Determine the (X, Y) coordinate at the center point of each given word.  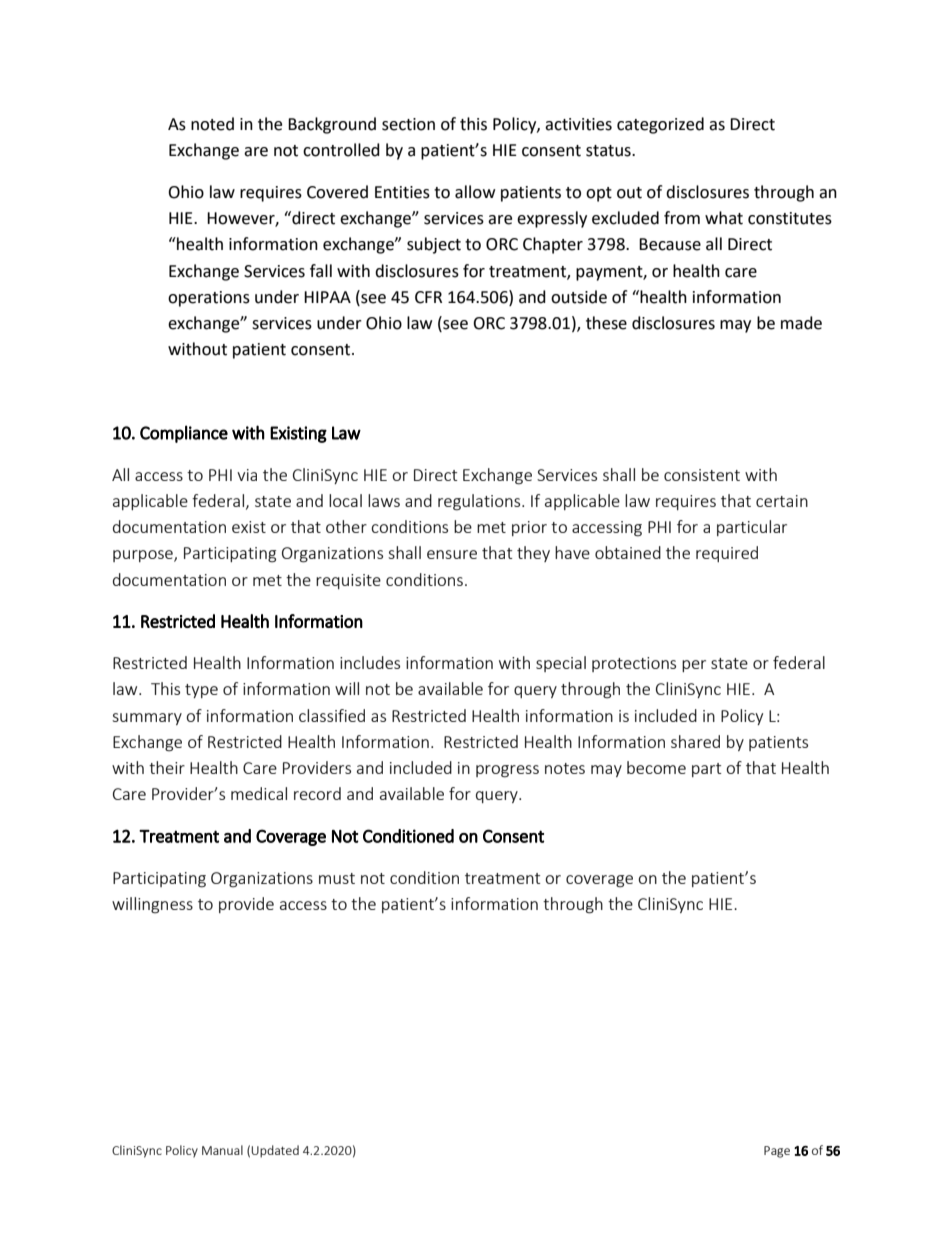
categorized (660, 125)
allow (475, 192)
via (247, 475)
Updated (275, 1151)
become (656, 767)
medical (259, 793)
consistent (702, 475)
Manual (222, 1150)
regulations (480, 502)
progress (507, 771)
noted (212, 124)
